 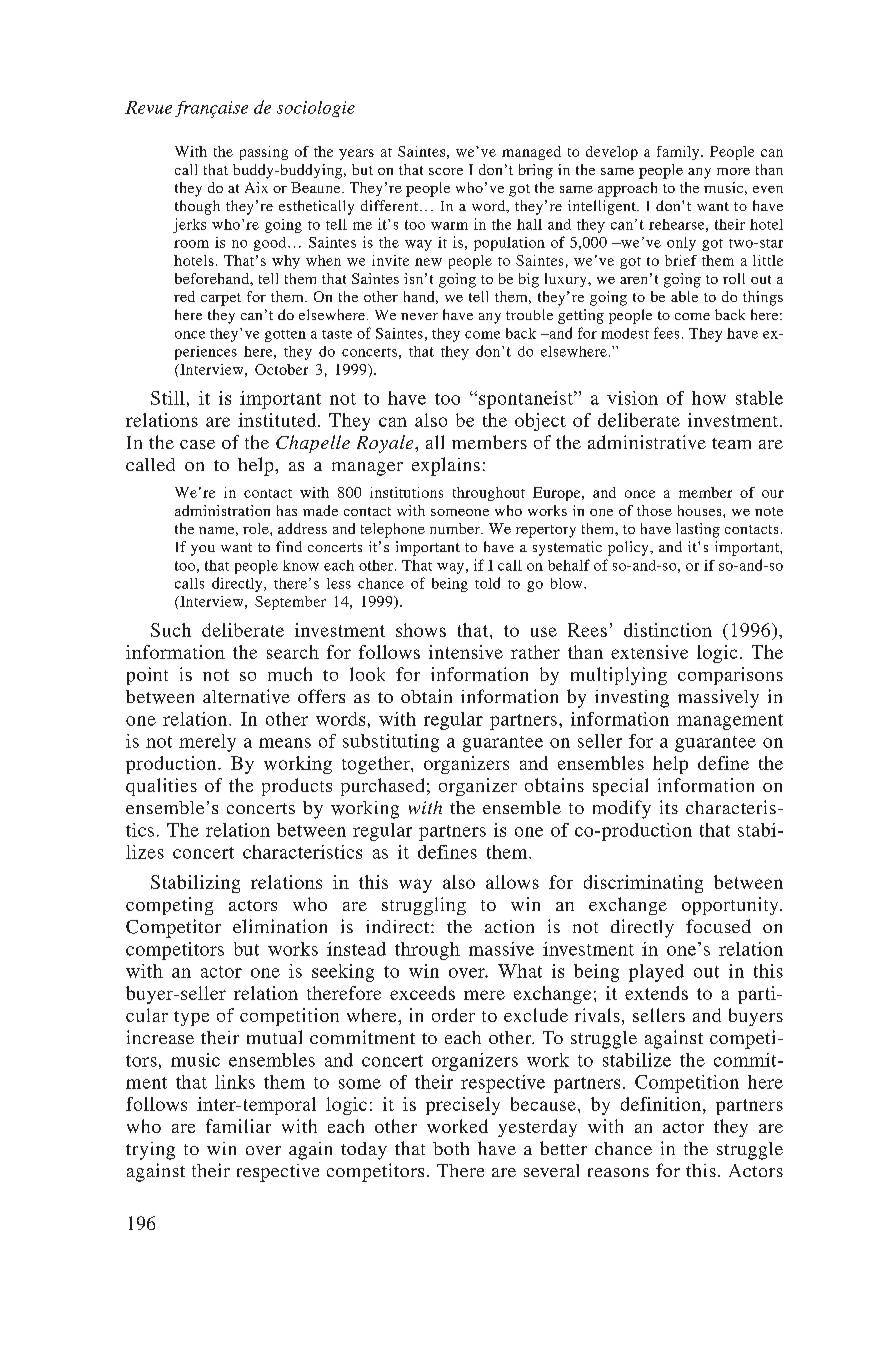 I want to click on vision, so click(x=632, y=398).
